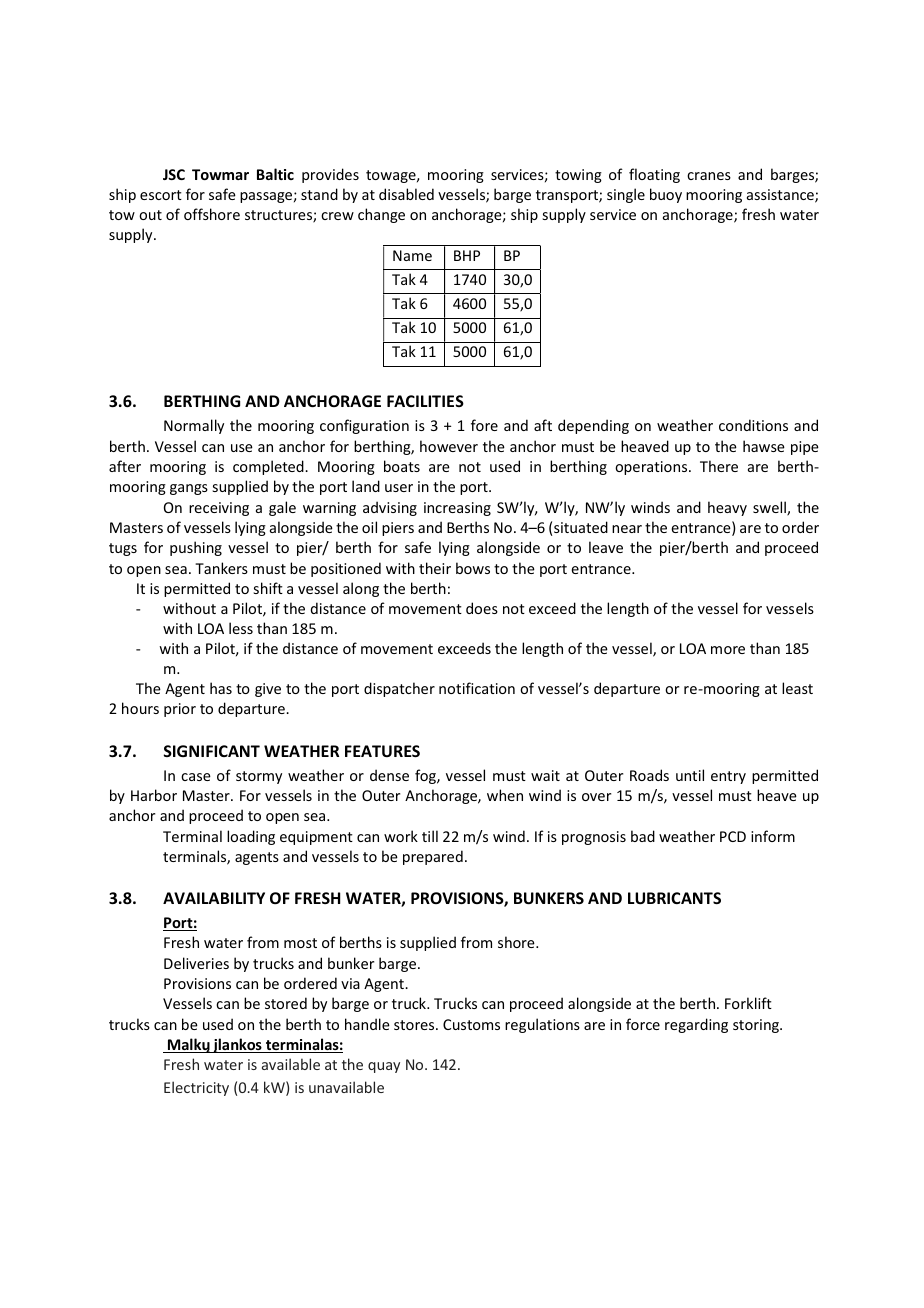 This image has height=1308, width=924. Describe the element at coordinates (696, 1025) in the image. I see `regarding` at that location.
